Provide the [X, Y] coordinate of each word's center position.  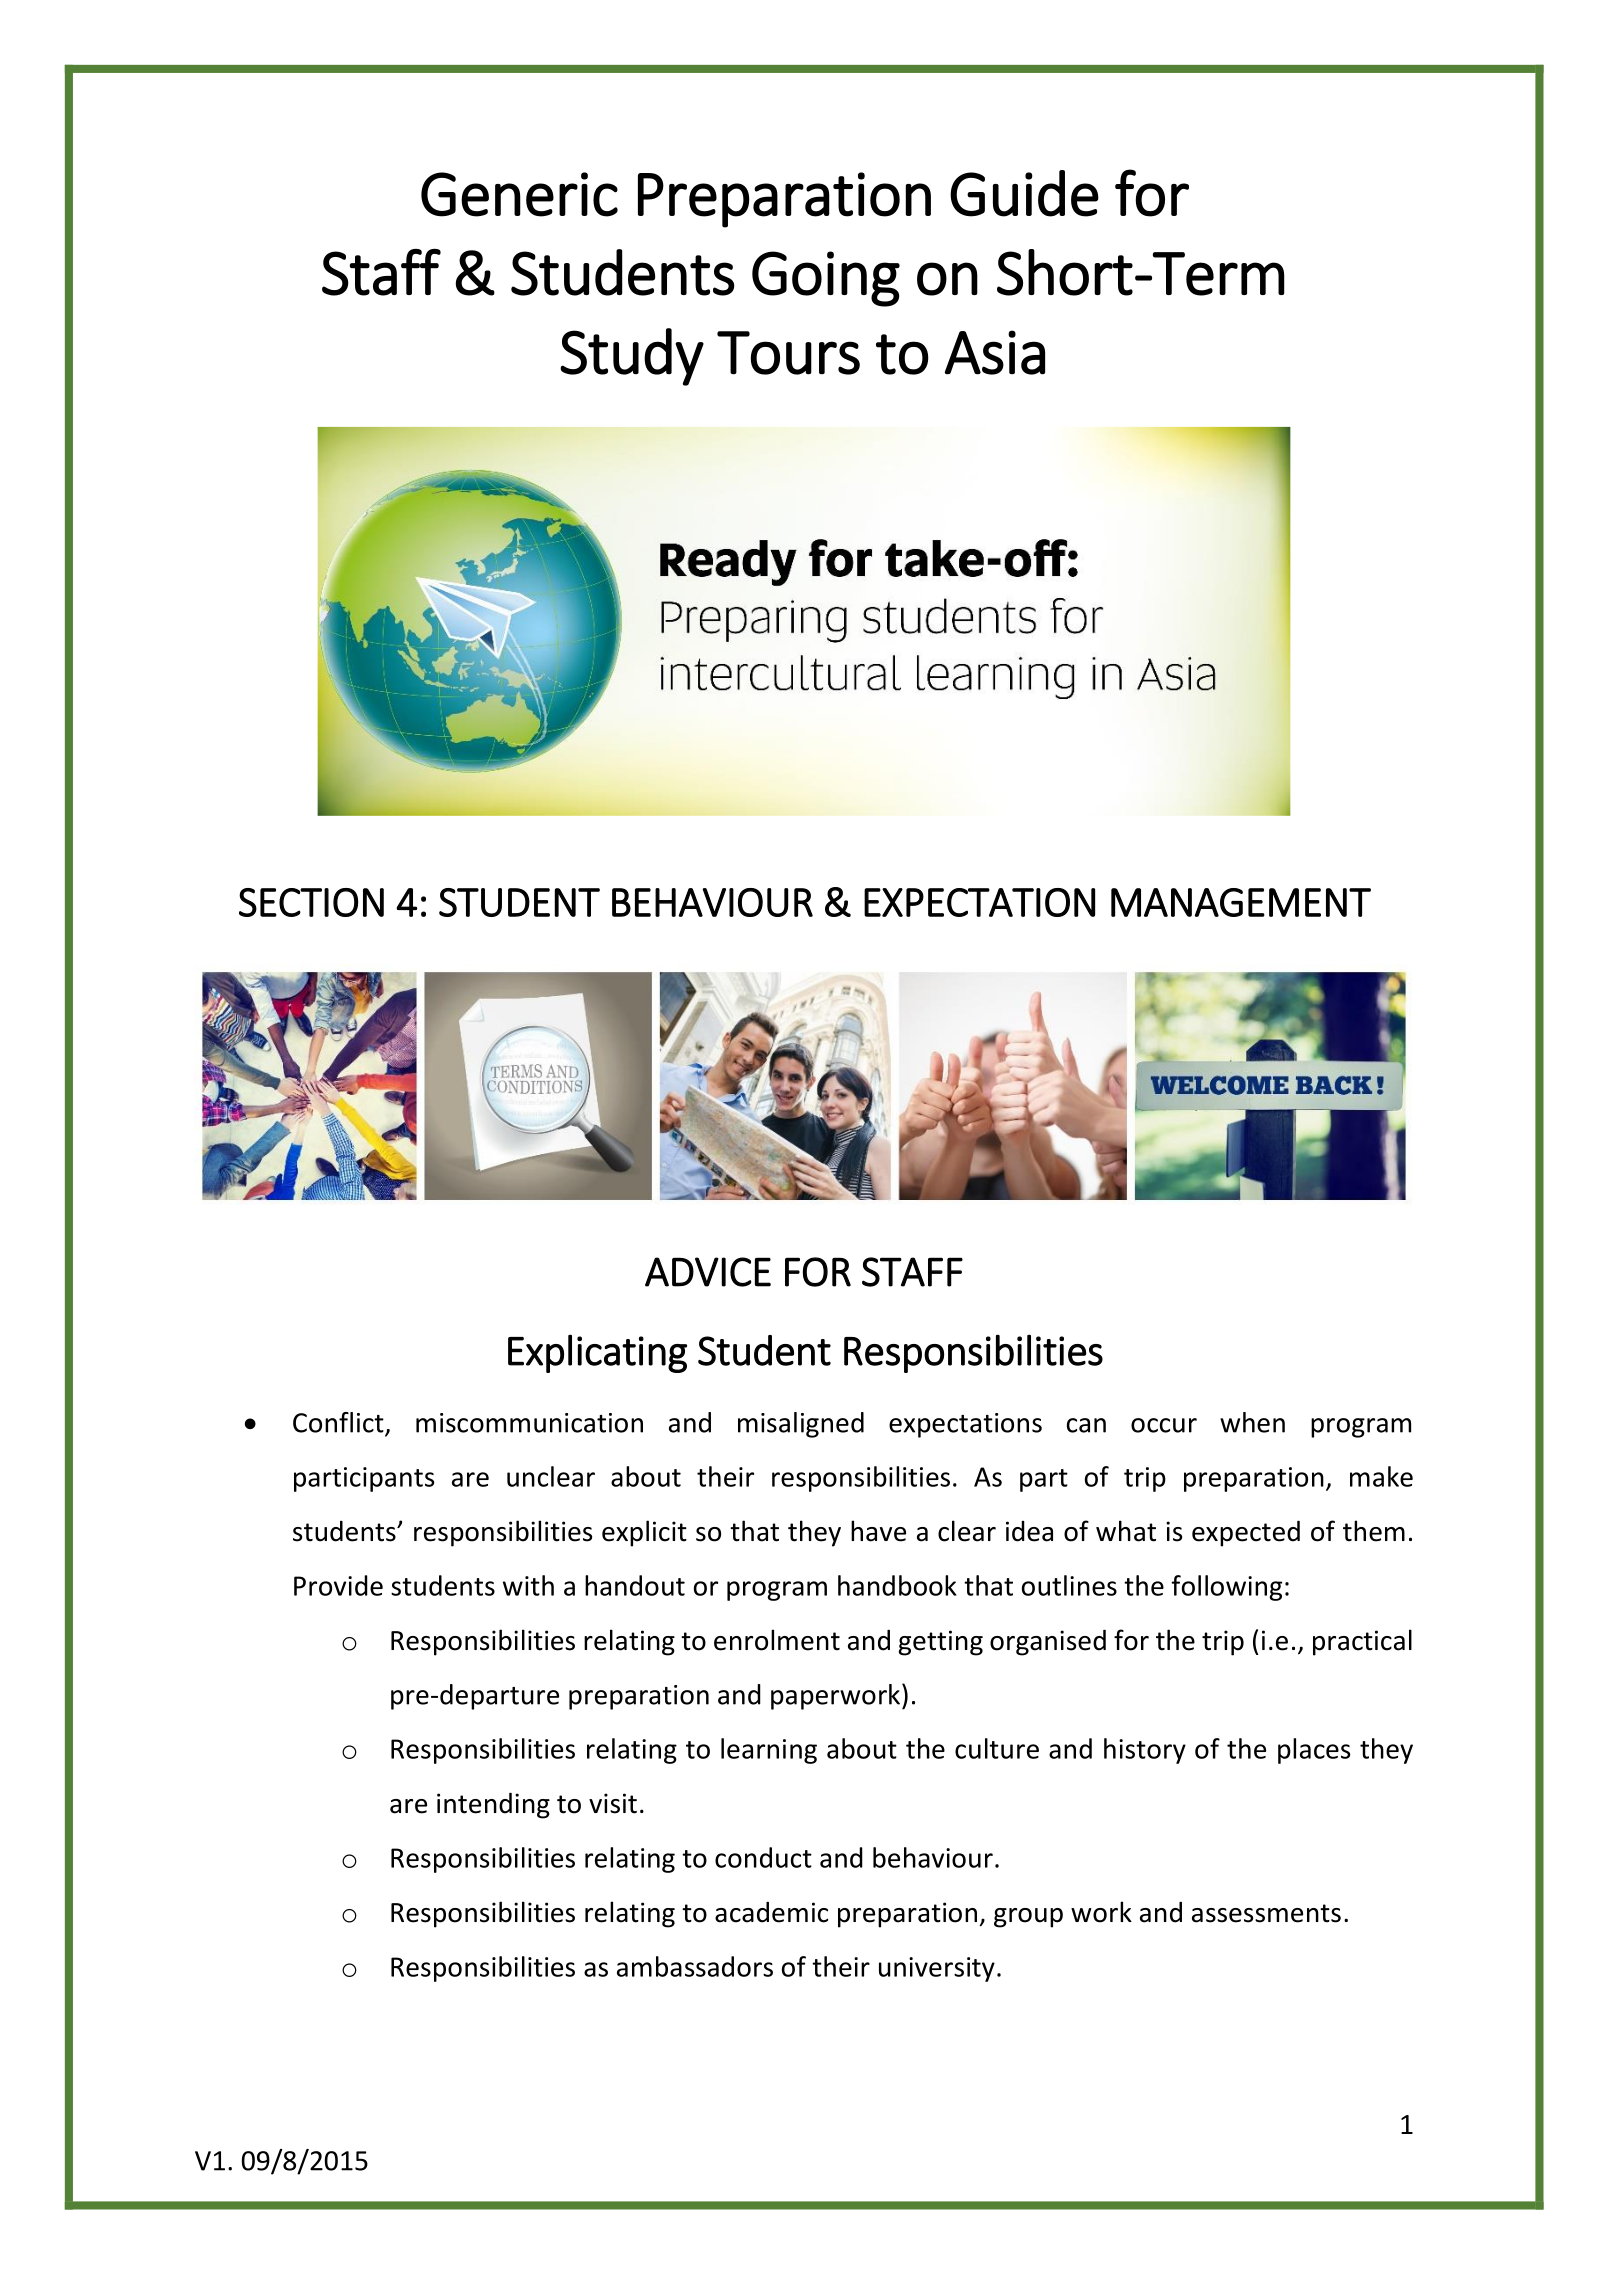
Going [826, 279]
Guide [1024, 193]
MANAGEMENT [1241, 902]
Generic [519, 194]
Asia [995, 352]
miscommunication [529, 1423]
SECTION [311, 902]
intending [493, 1805]
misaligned [801, 1425]
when [1252, 1422]
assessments [1266, 1913]
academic [771, 1912]
